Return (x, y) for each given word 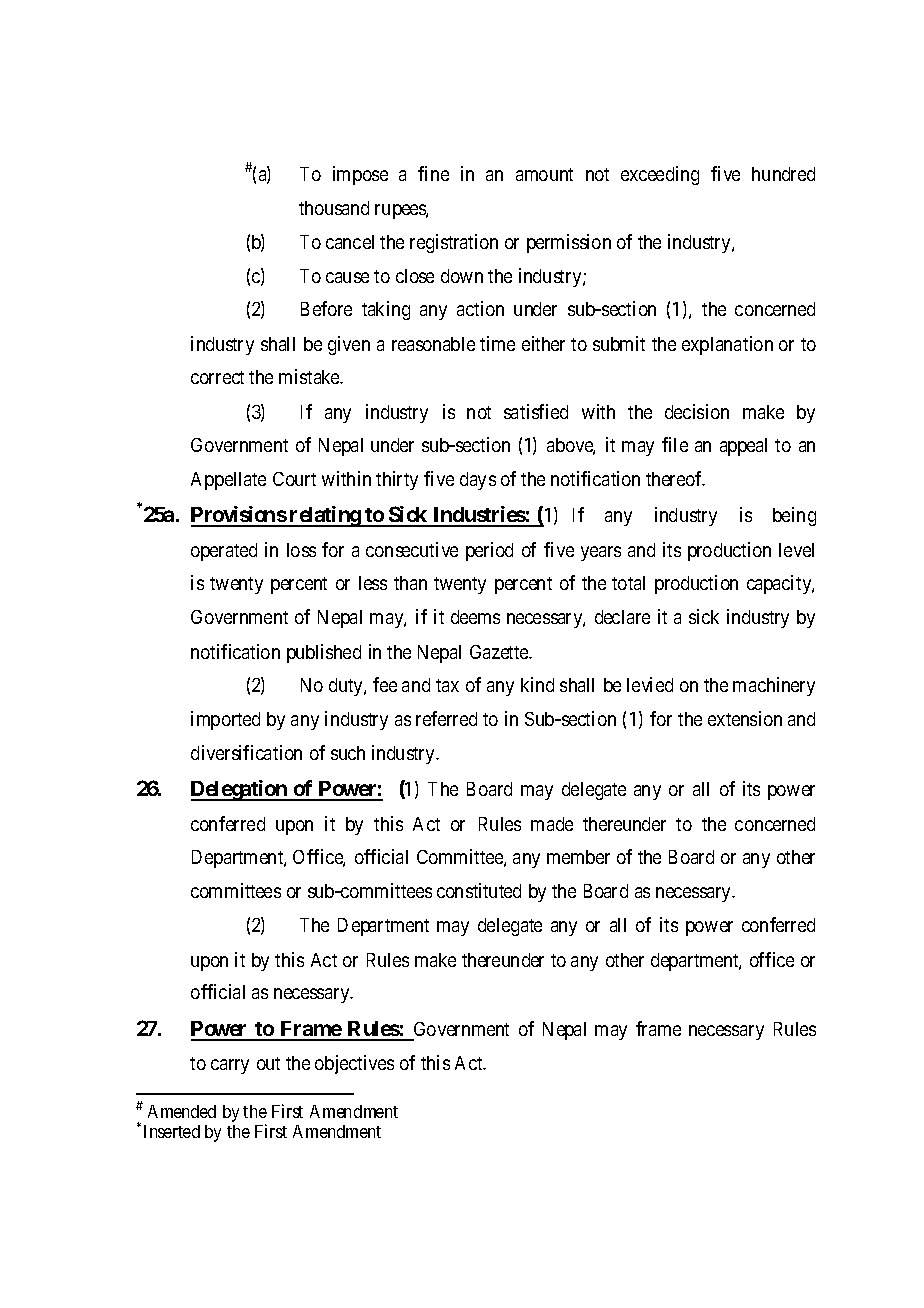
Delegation (240, 790)
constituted (479, 890)
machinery (774, 686)
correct (217, 377)
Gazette (500, 652)
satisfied (536, 411)
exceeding (660, 175)
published (324, 653)
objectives (354, 1064)
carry (230, 1066)
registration (454, 243)
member (578, 857)
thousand (334, 208)
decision (697, 411)
